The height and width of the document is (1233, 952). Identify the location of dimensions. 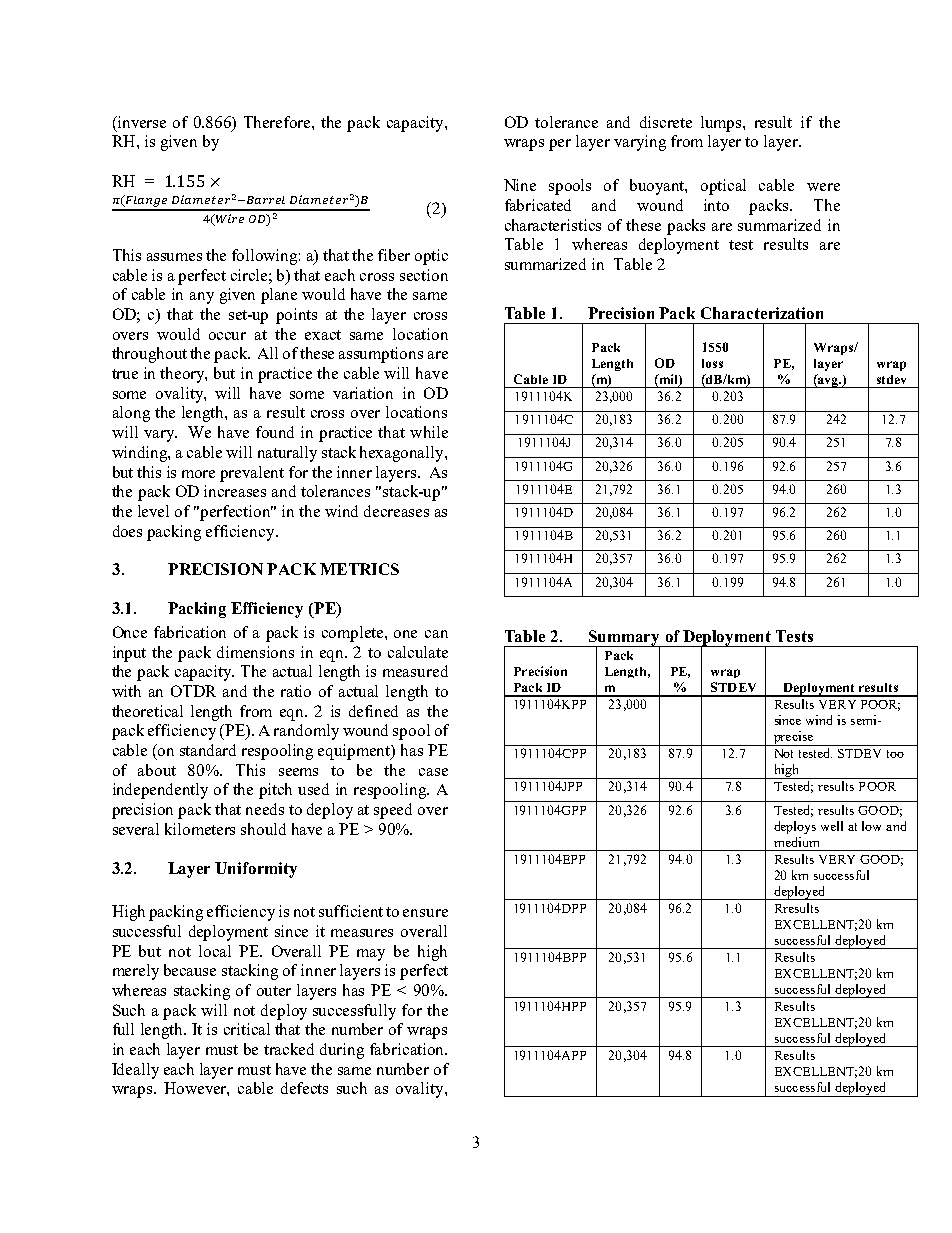
(255, 652).
